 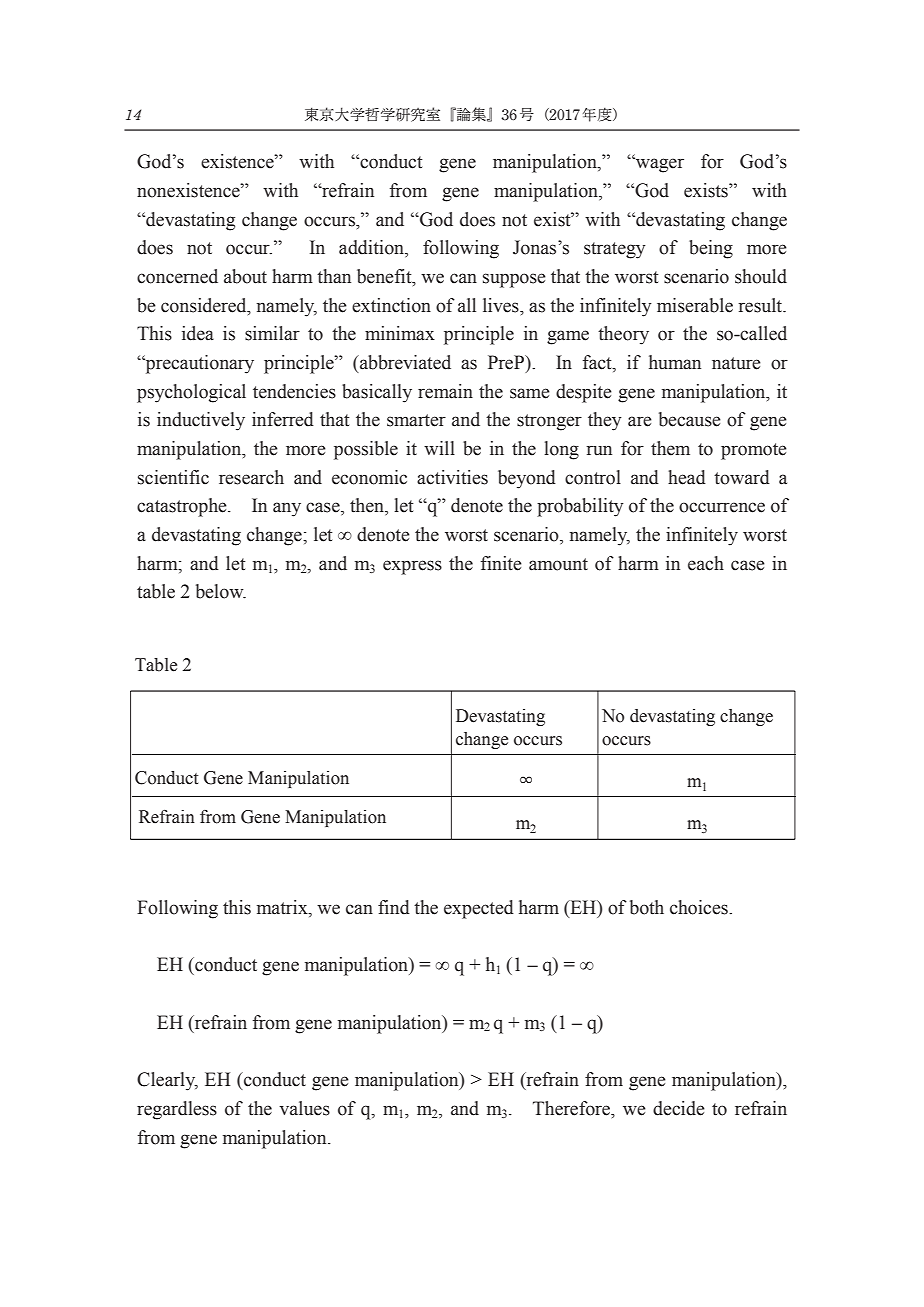 What do you see at coordinates (514, 280) in the page?
I see `suppose` at bounding box center [514, 280].
